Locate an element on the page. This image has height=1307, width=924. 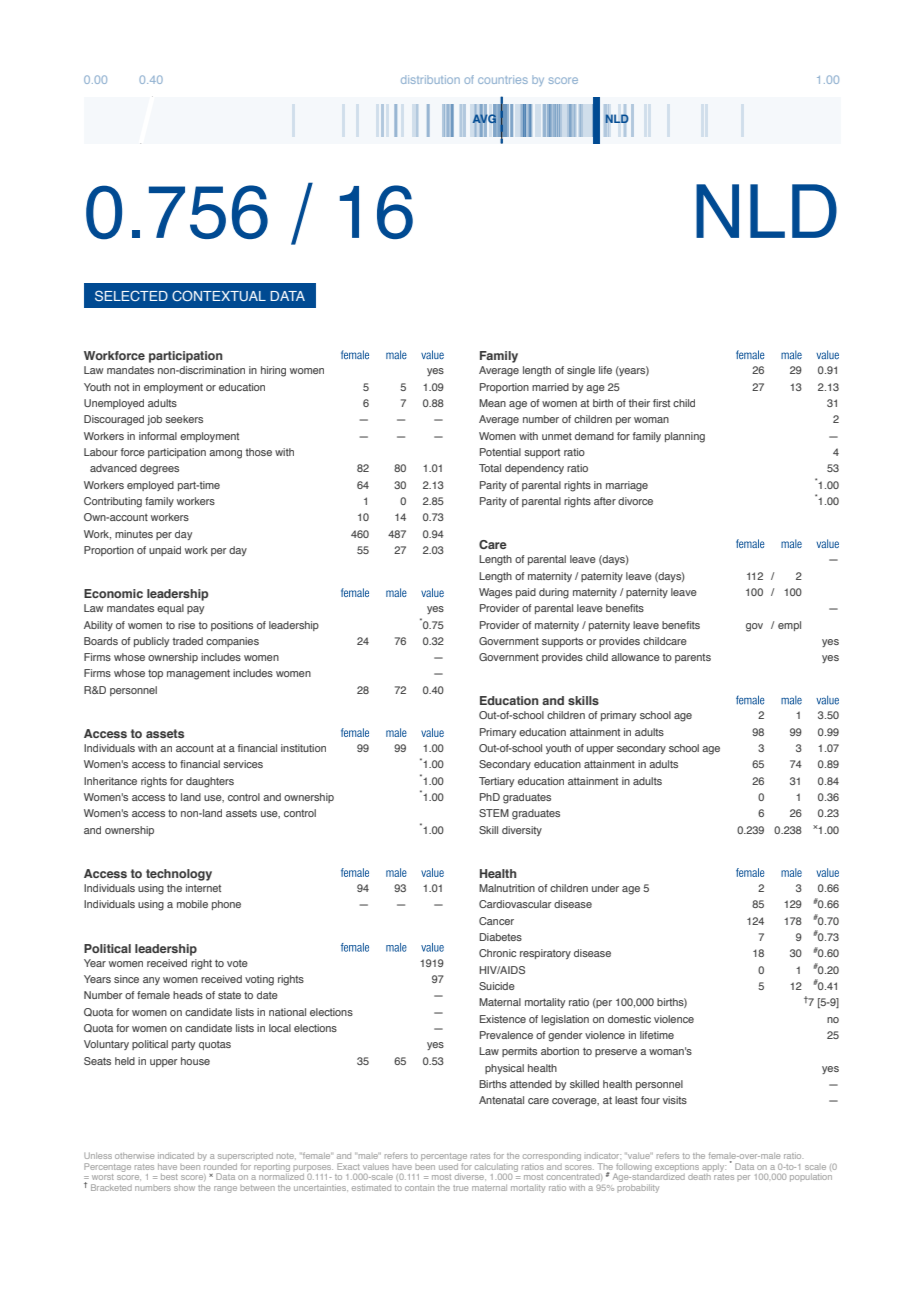
AVG is located at coordinates (484, 119).
